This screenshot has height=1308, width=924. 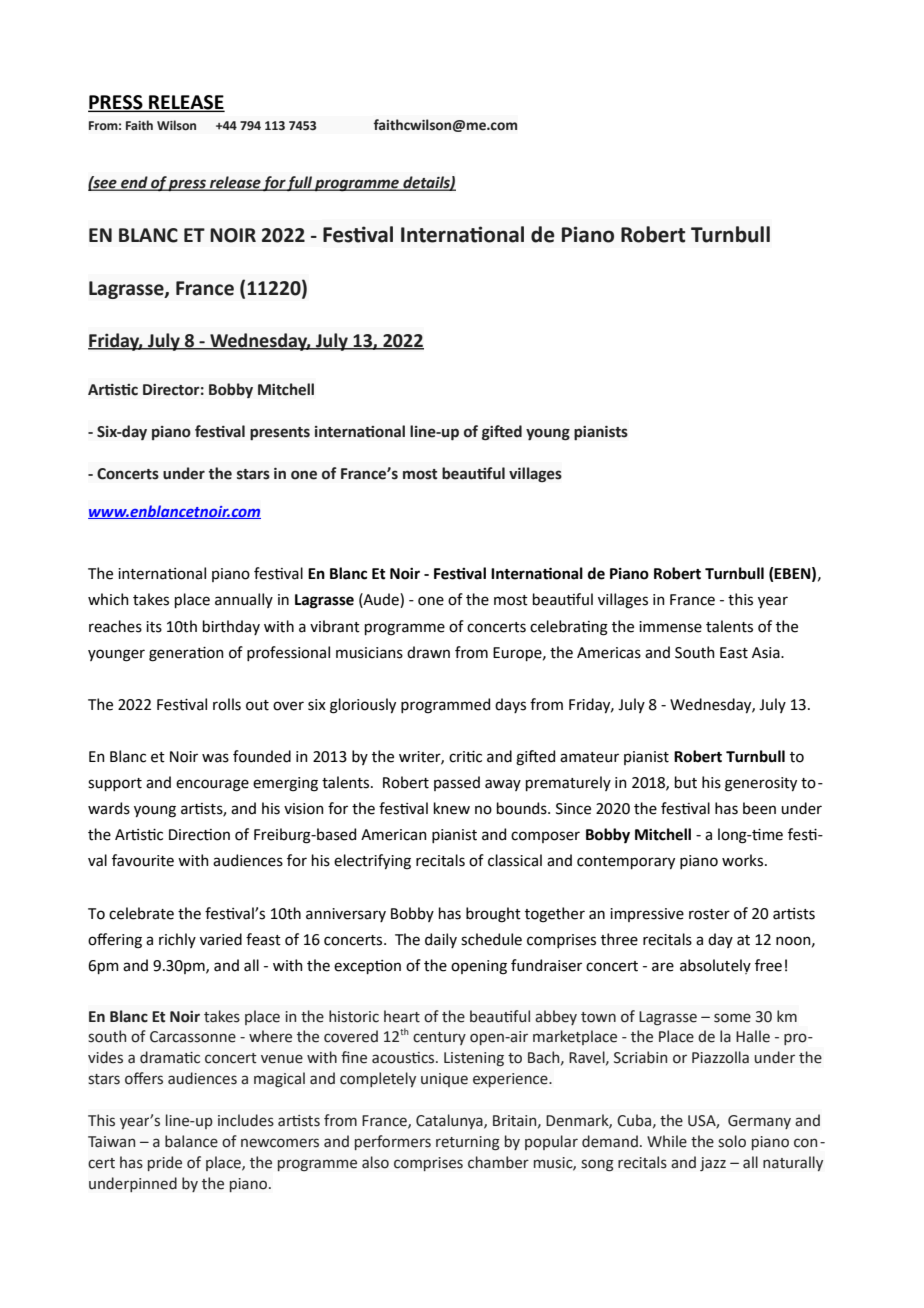 What do you see at coordinates (134, 183) in the screenshot?
I see `end` at bounding box center [134, 183].
